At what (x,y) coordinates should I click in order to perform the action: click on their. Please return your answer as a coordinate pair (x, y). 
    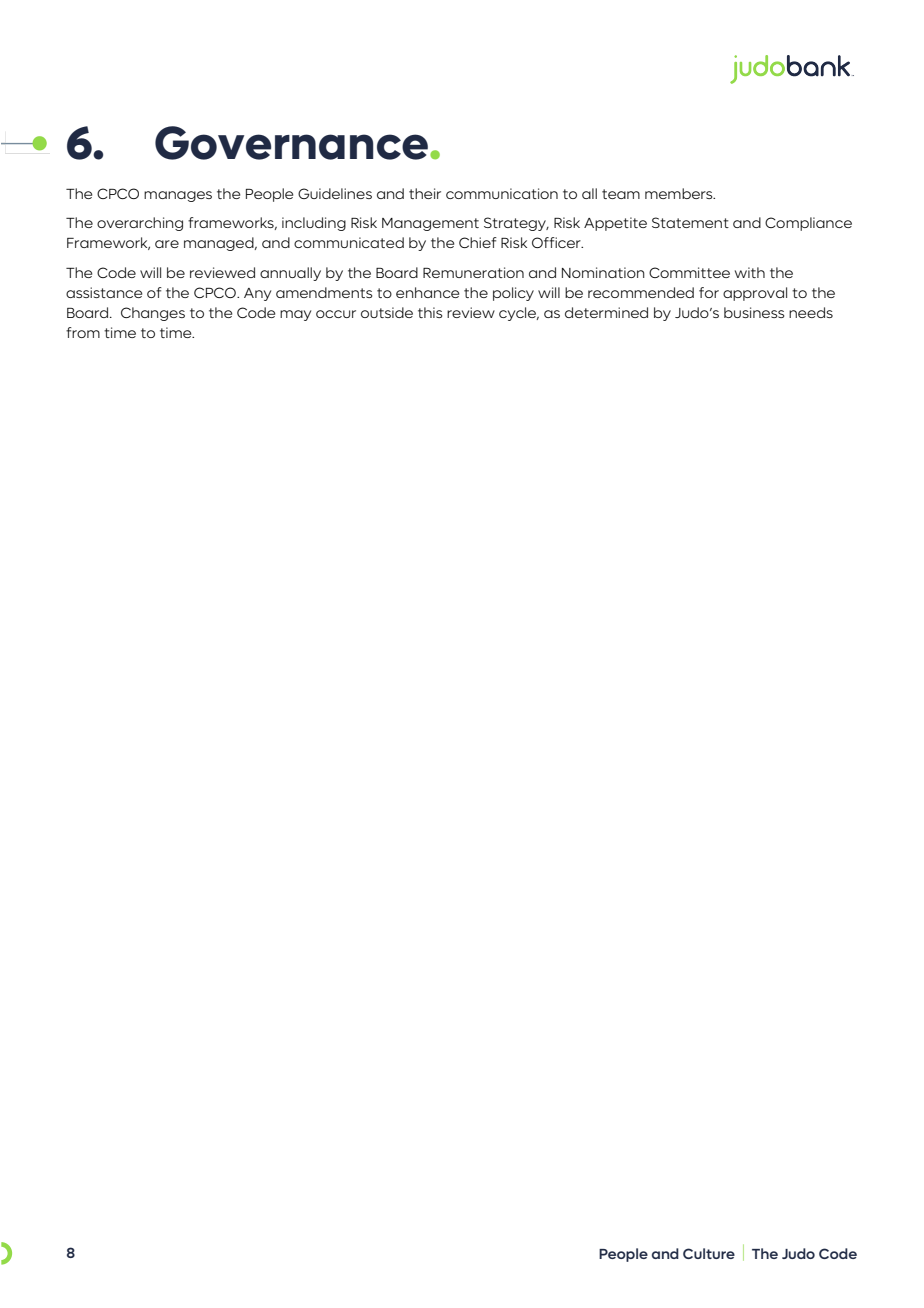
    Looking at the image, I should click on (425, 193).
